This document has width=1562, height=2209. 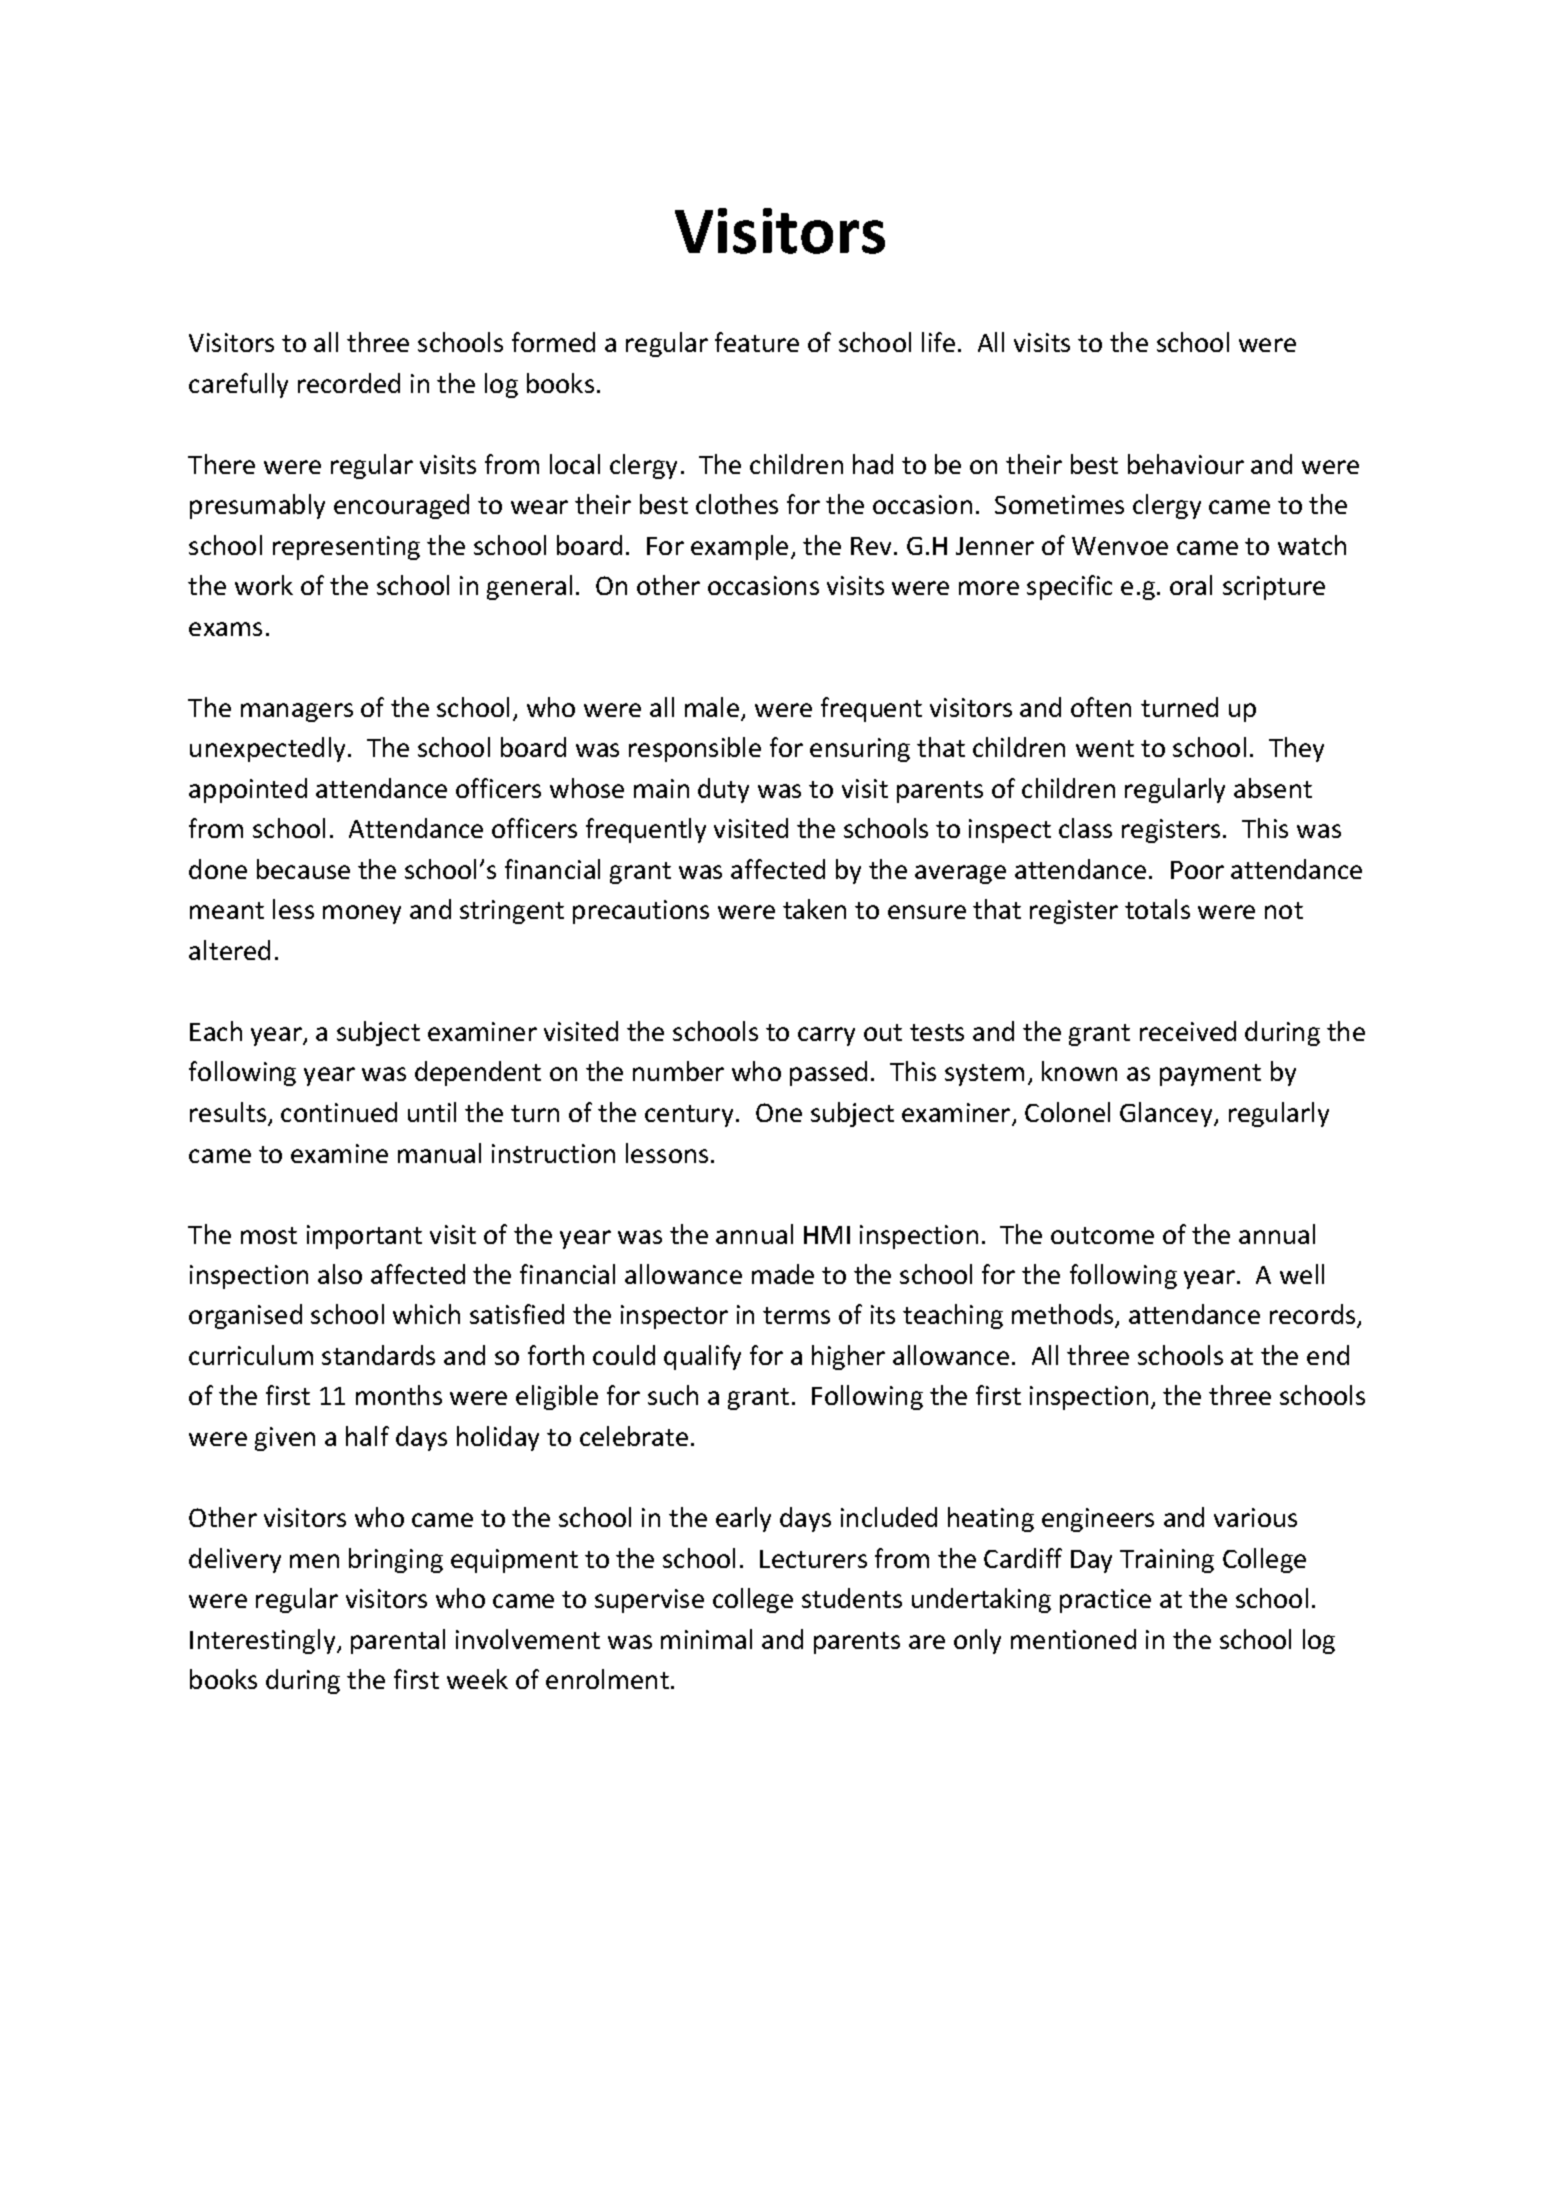 What do you see at coordinates (398, 1641) in the document?
I see `parental` at bounding box center [398, 1641].
